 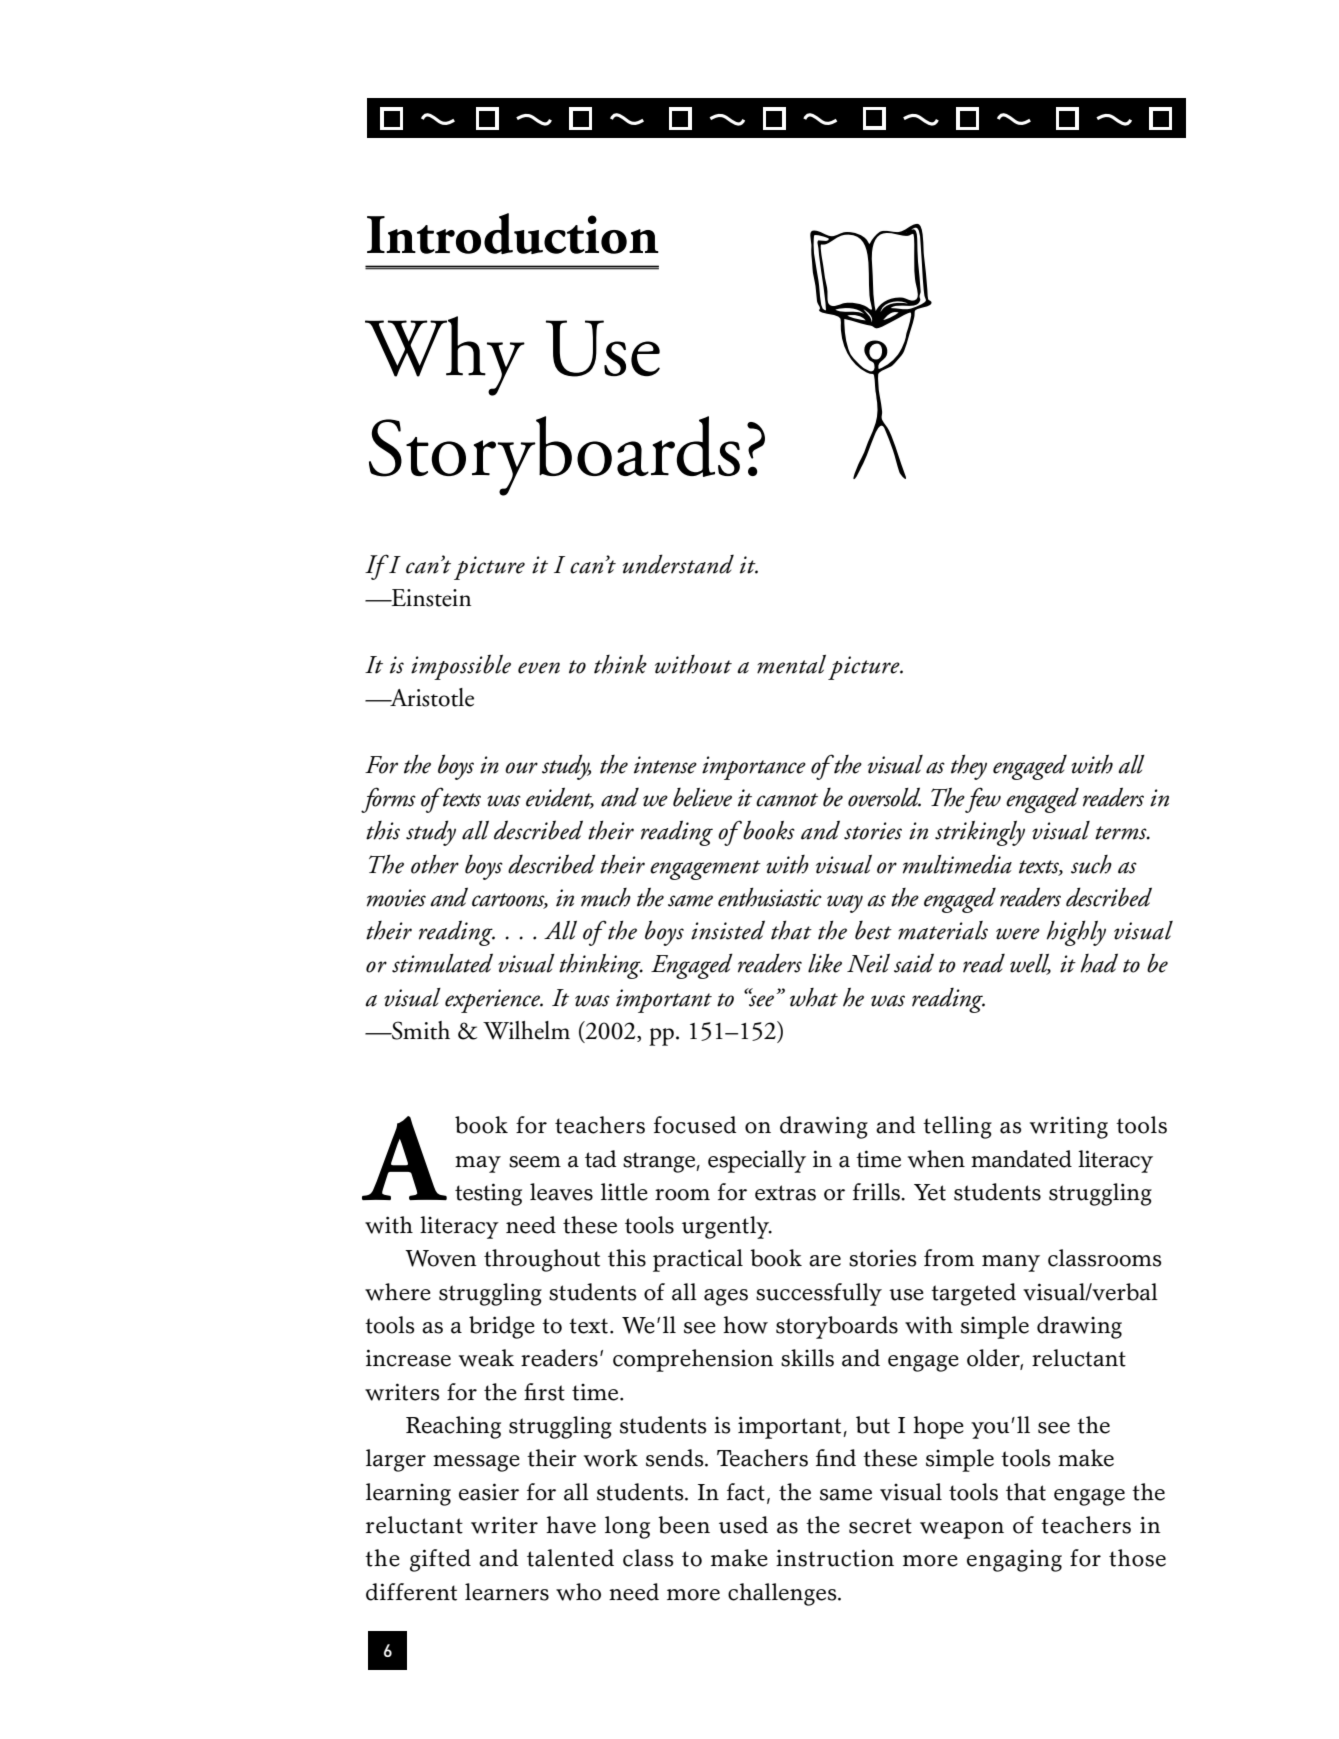 I want to click on urgently, so click(x=727, y=1227).
